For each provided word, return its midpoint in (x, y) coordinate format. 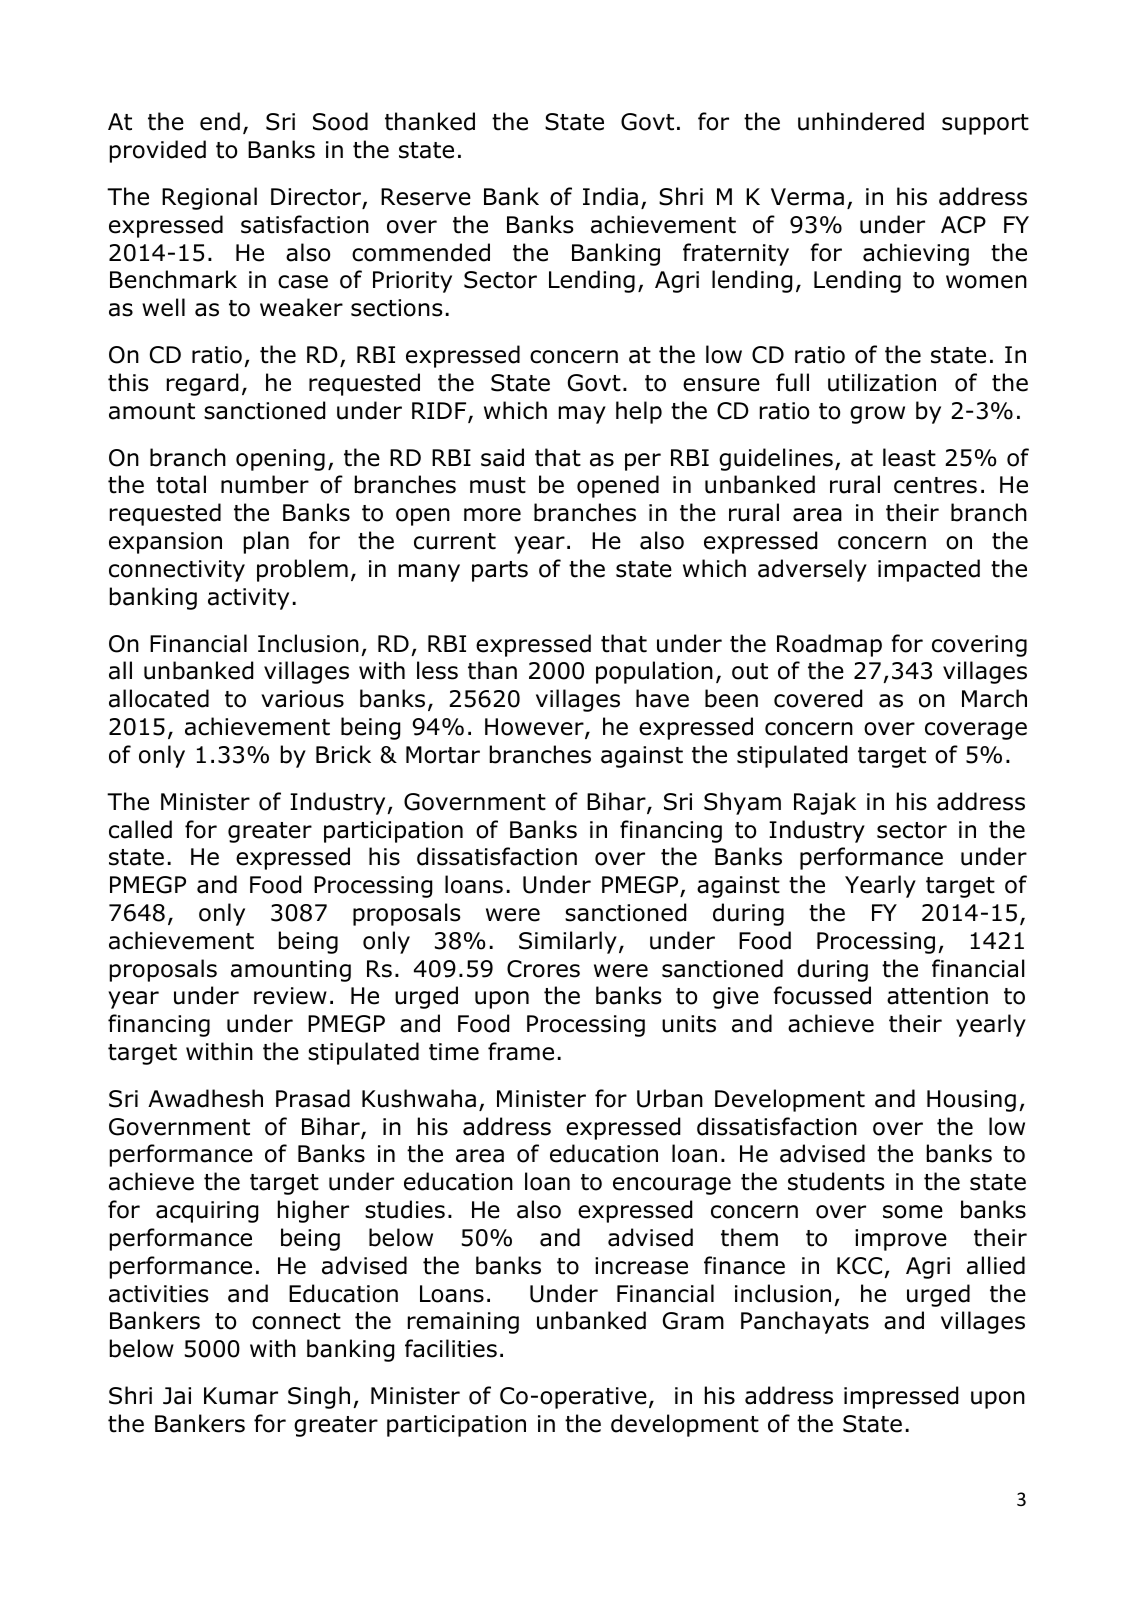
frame (521, 1051)
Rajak (825, 803)
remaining (463, 1323)
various (302, 699)
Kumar (241, 1396)
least (909, 457)
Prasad (313, 1098)
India (610, 196)
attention (937, 996)
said (502, 457)
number (265, 484)
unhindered (861, 121)
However (535, 728)
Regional (209, 198)
